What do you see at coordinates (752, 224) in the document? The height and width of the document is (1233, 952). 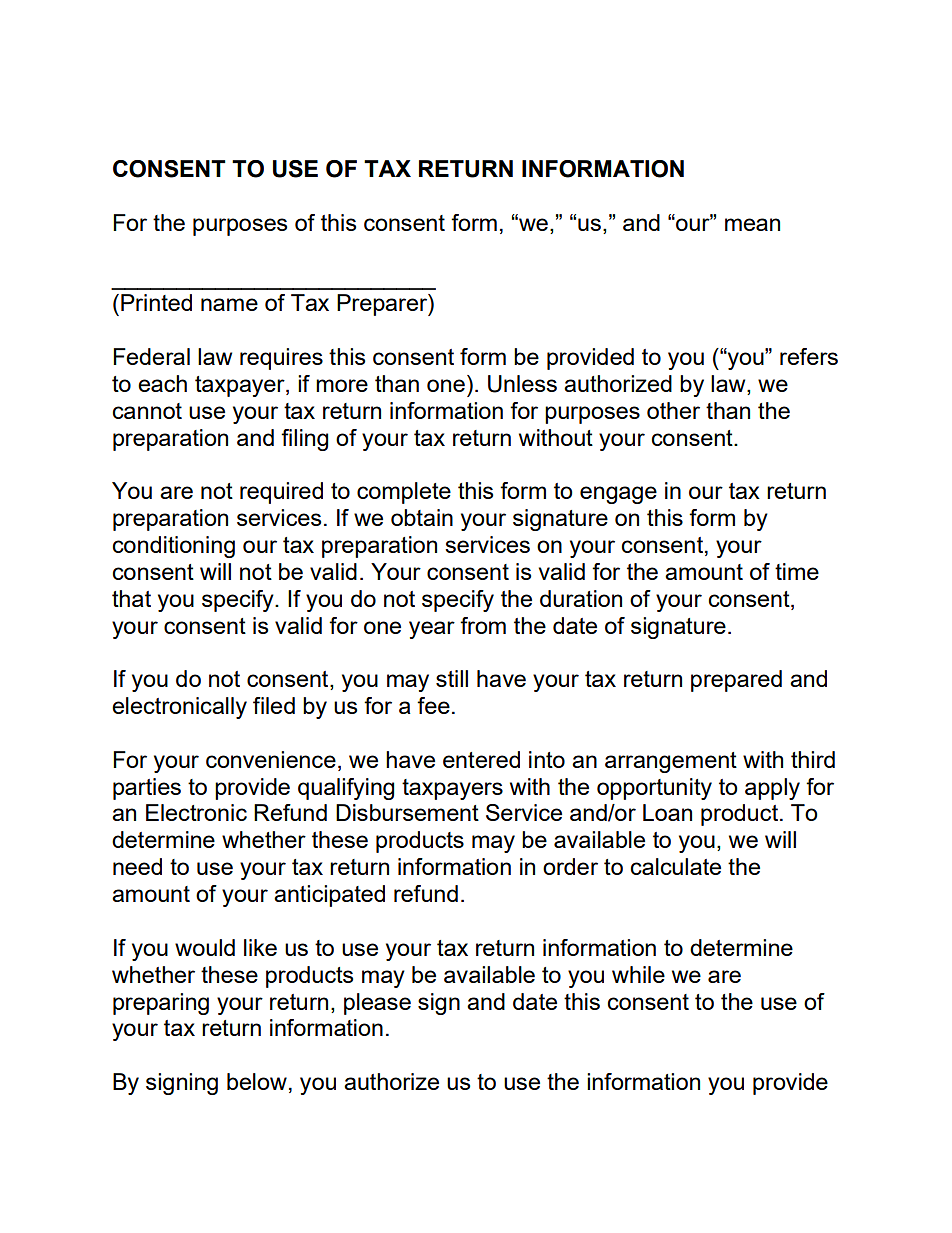 I see `mean` at bounding box center [752, 224].
